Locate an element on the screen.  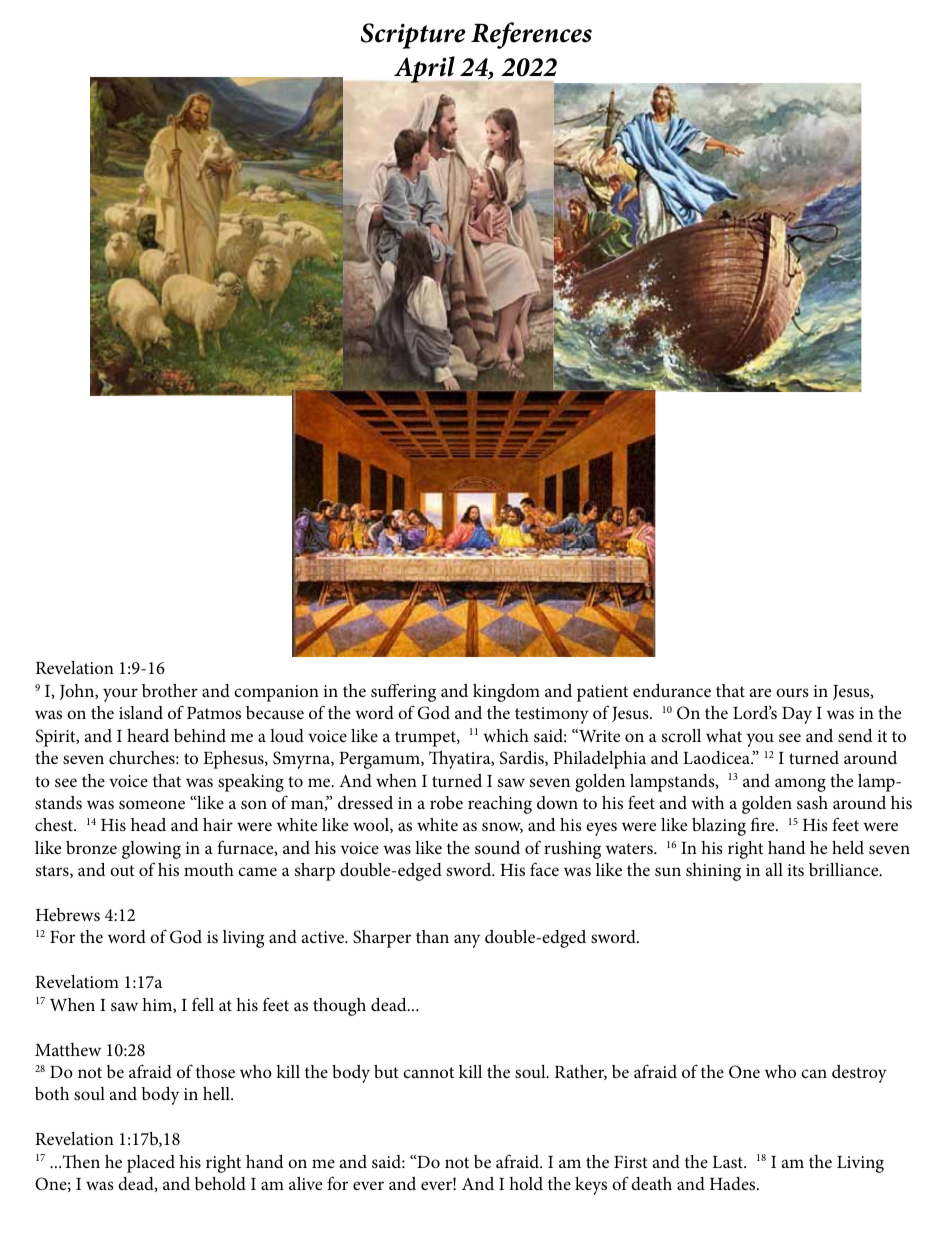
References is located at coordinates (531, 35).
